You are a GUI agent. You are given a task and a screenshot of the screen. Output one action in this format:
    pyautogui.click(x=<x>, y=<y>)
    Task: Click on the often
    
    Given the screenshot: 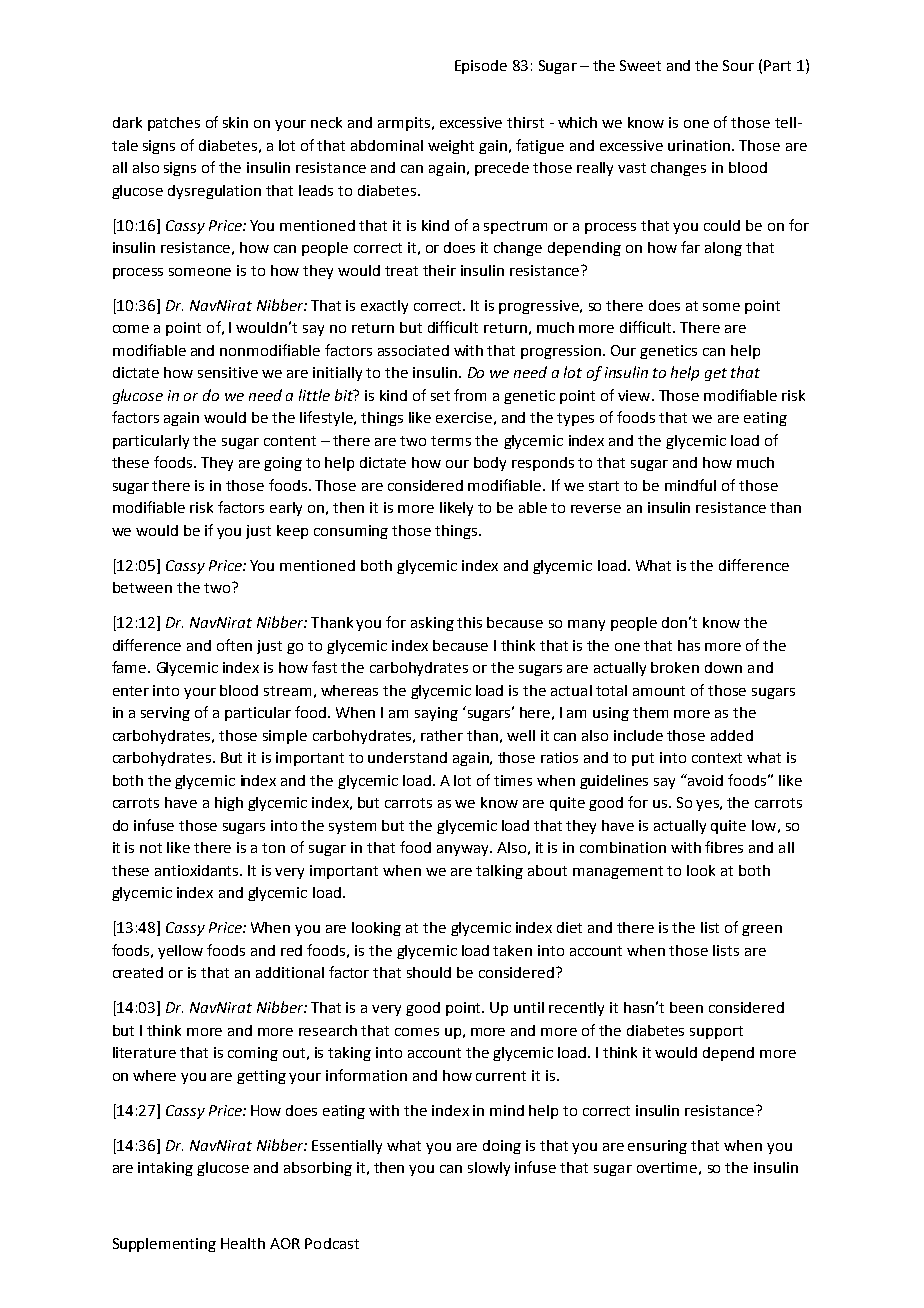 What is the action you would take?
    pyautogui.click(x=234, y=645)
